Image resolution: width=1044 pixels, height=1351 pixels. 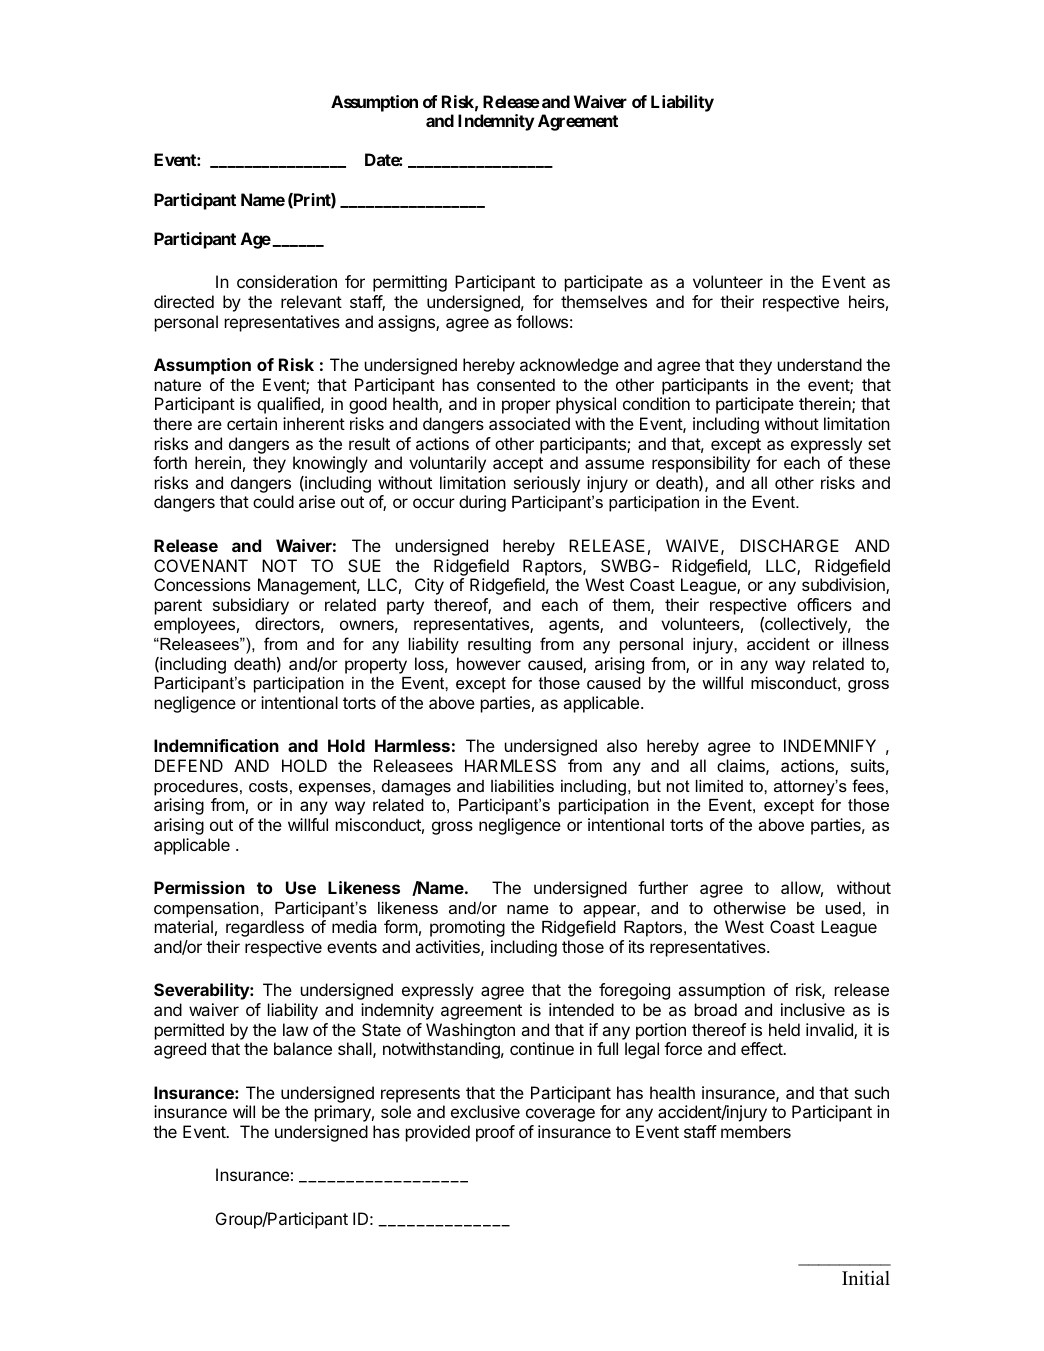 What do you see at coordinates (265, 928) in the screenshot?
I see `regardless` at bounding box center [265, 928].
